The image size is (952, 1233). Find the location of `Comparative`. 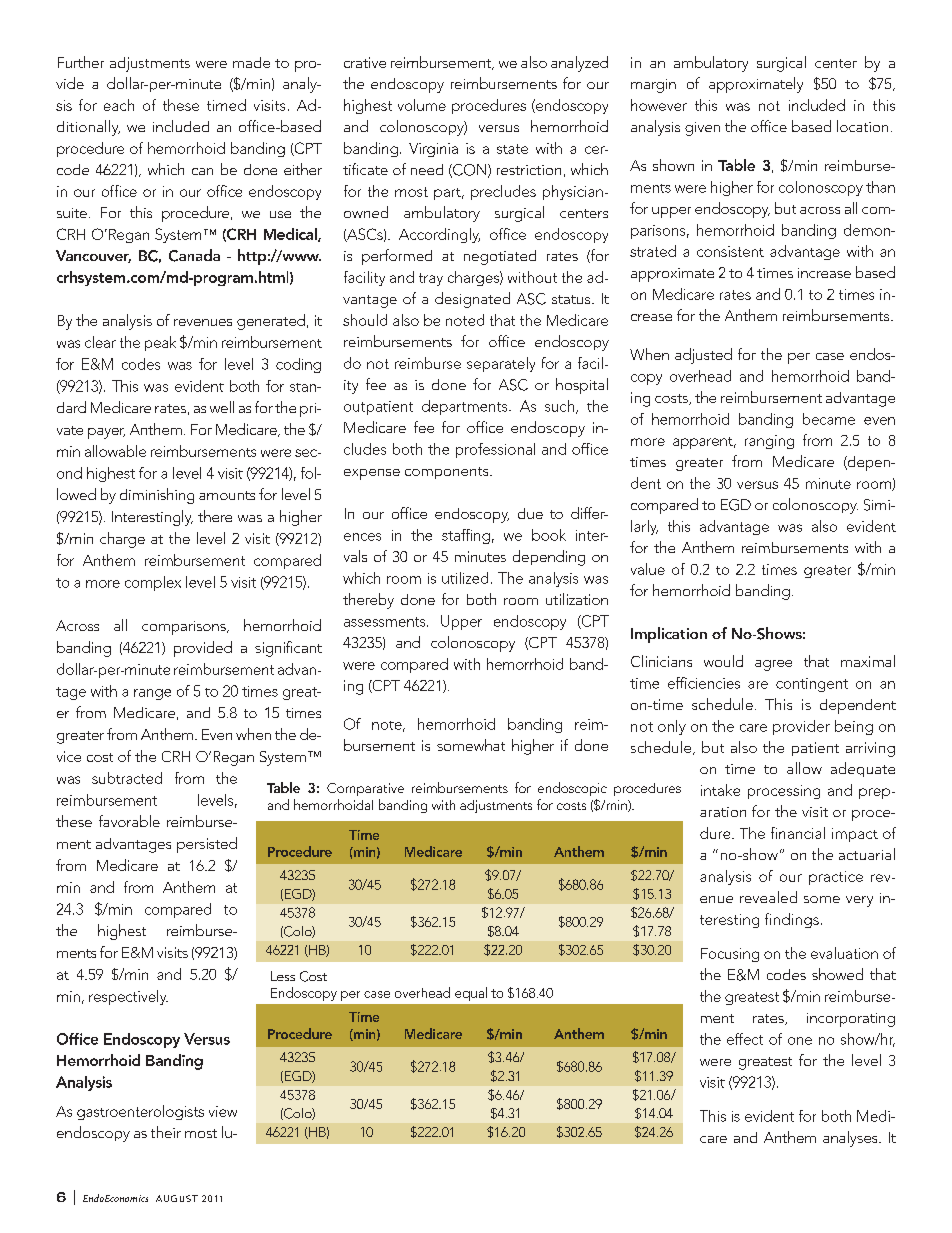

Comparative is located at coordinates (365, 789).
